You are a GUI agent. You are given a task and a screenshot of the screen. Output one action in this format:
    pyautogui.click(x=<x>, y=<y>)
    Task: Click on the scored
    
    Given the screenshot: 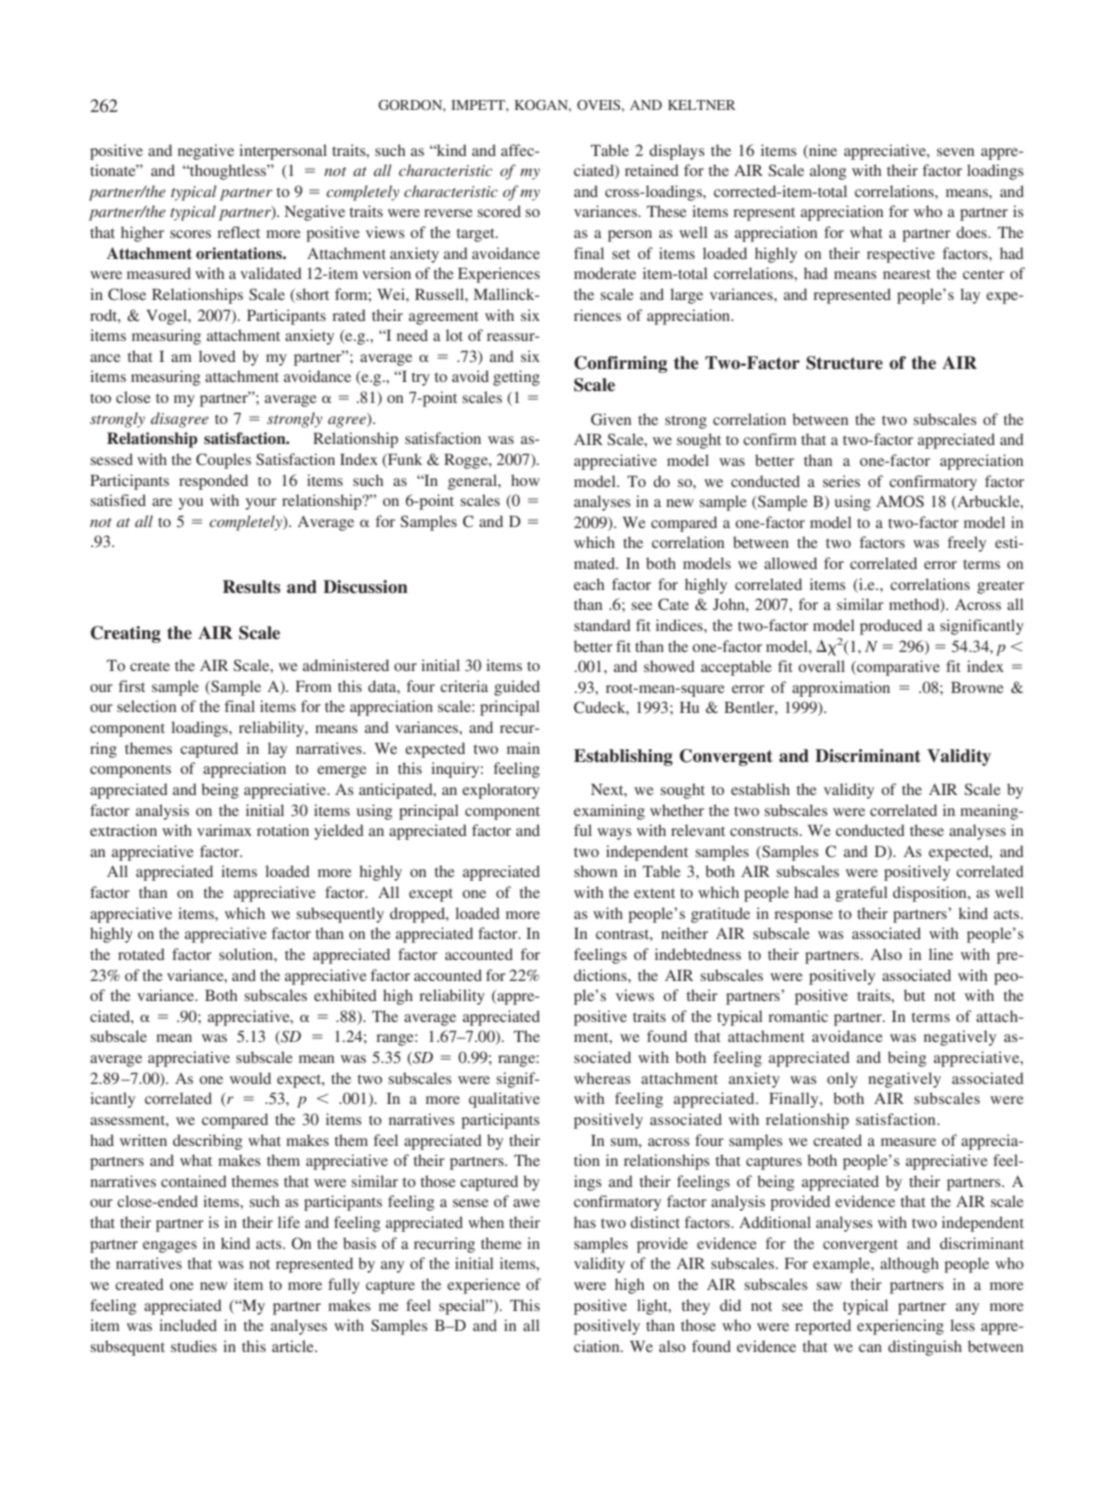 What is the action you would take?
    pyautogui.click(x=499, y=211)
